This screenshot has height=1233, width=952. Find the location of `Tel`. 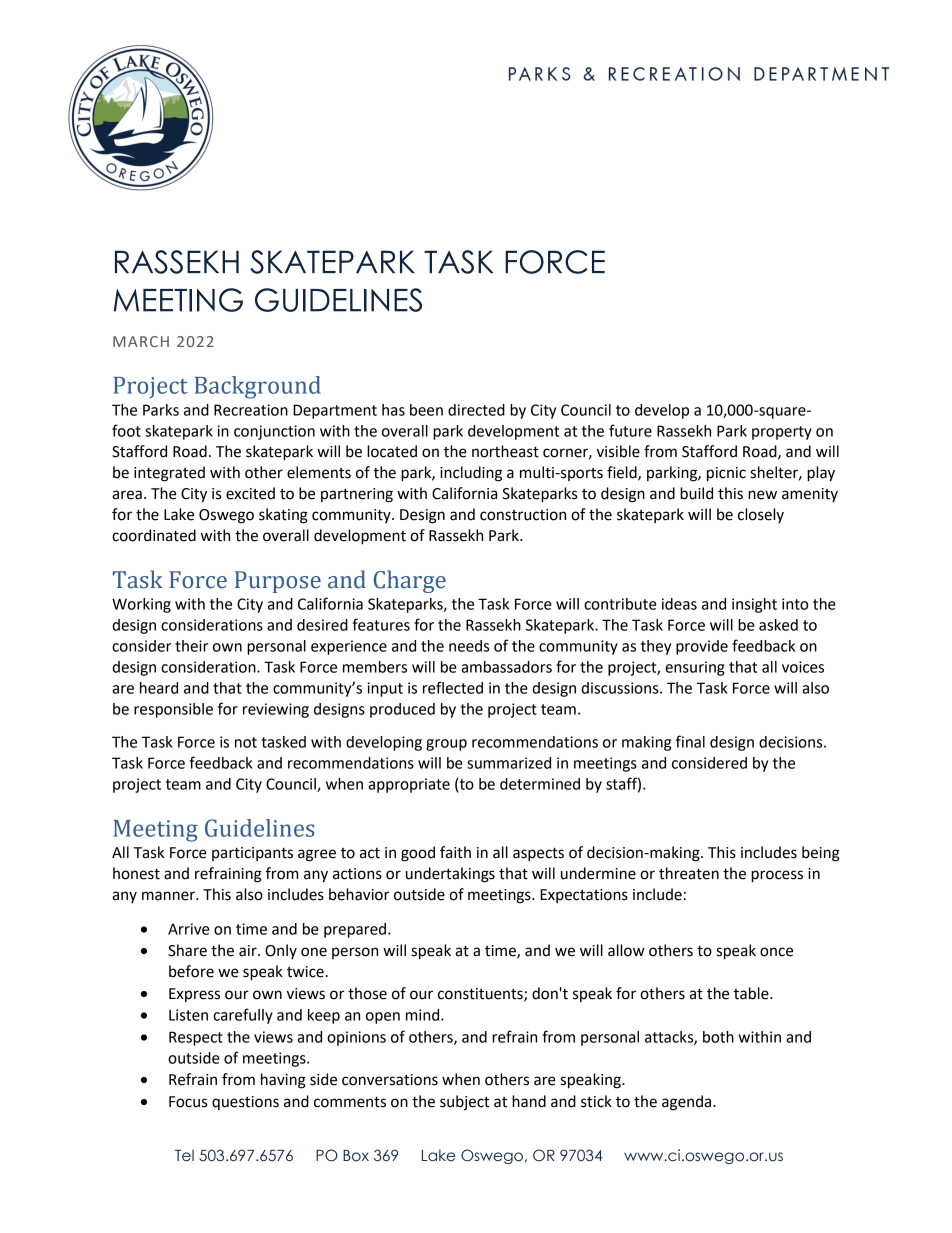

Tel is located at coordinates (184, 1155).
